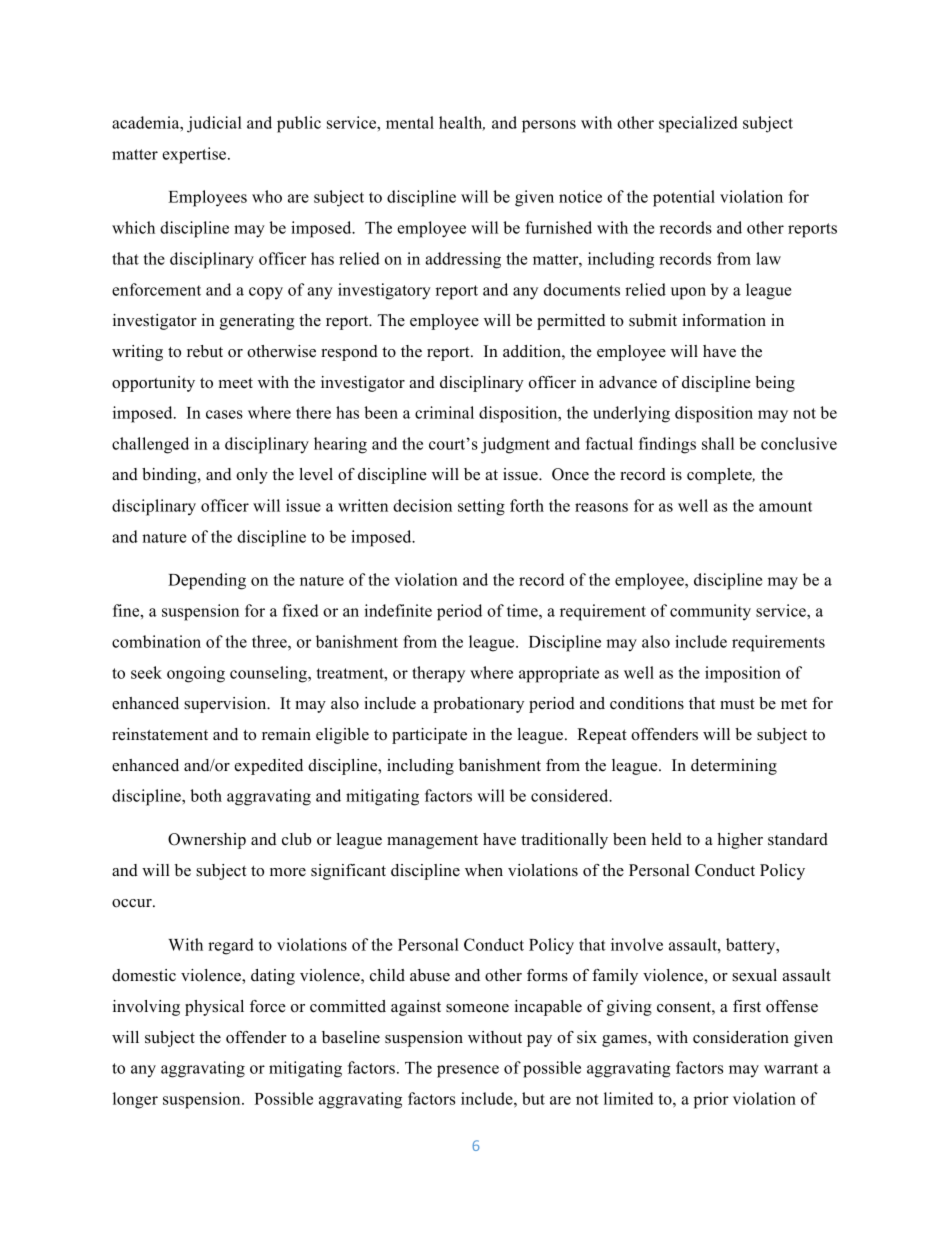 The height and width of the page is (1233, 952). I want to click on specialized, so click(698, 124).
